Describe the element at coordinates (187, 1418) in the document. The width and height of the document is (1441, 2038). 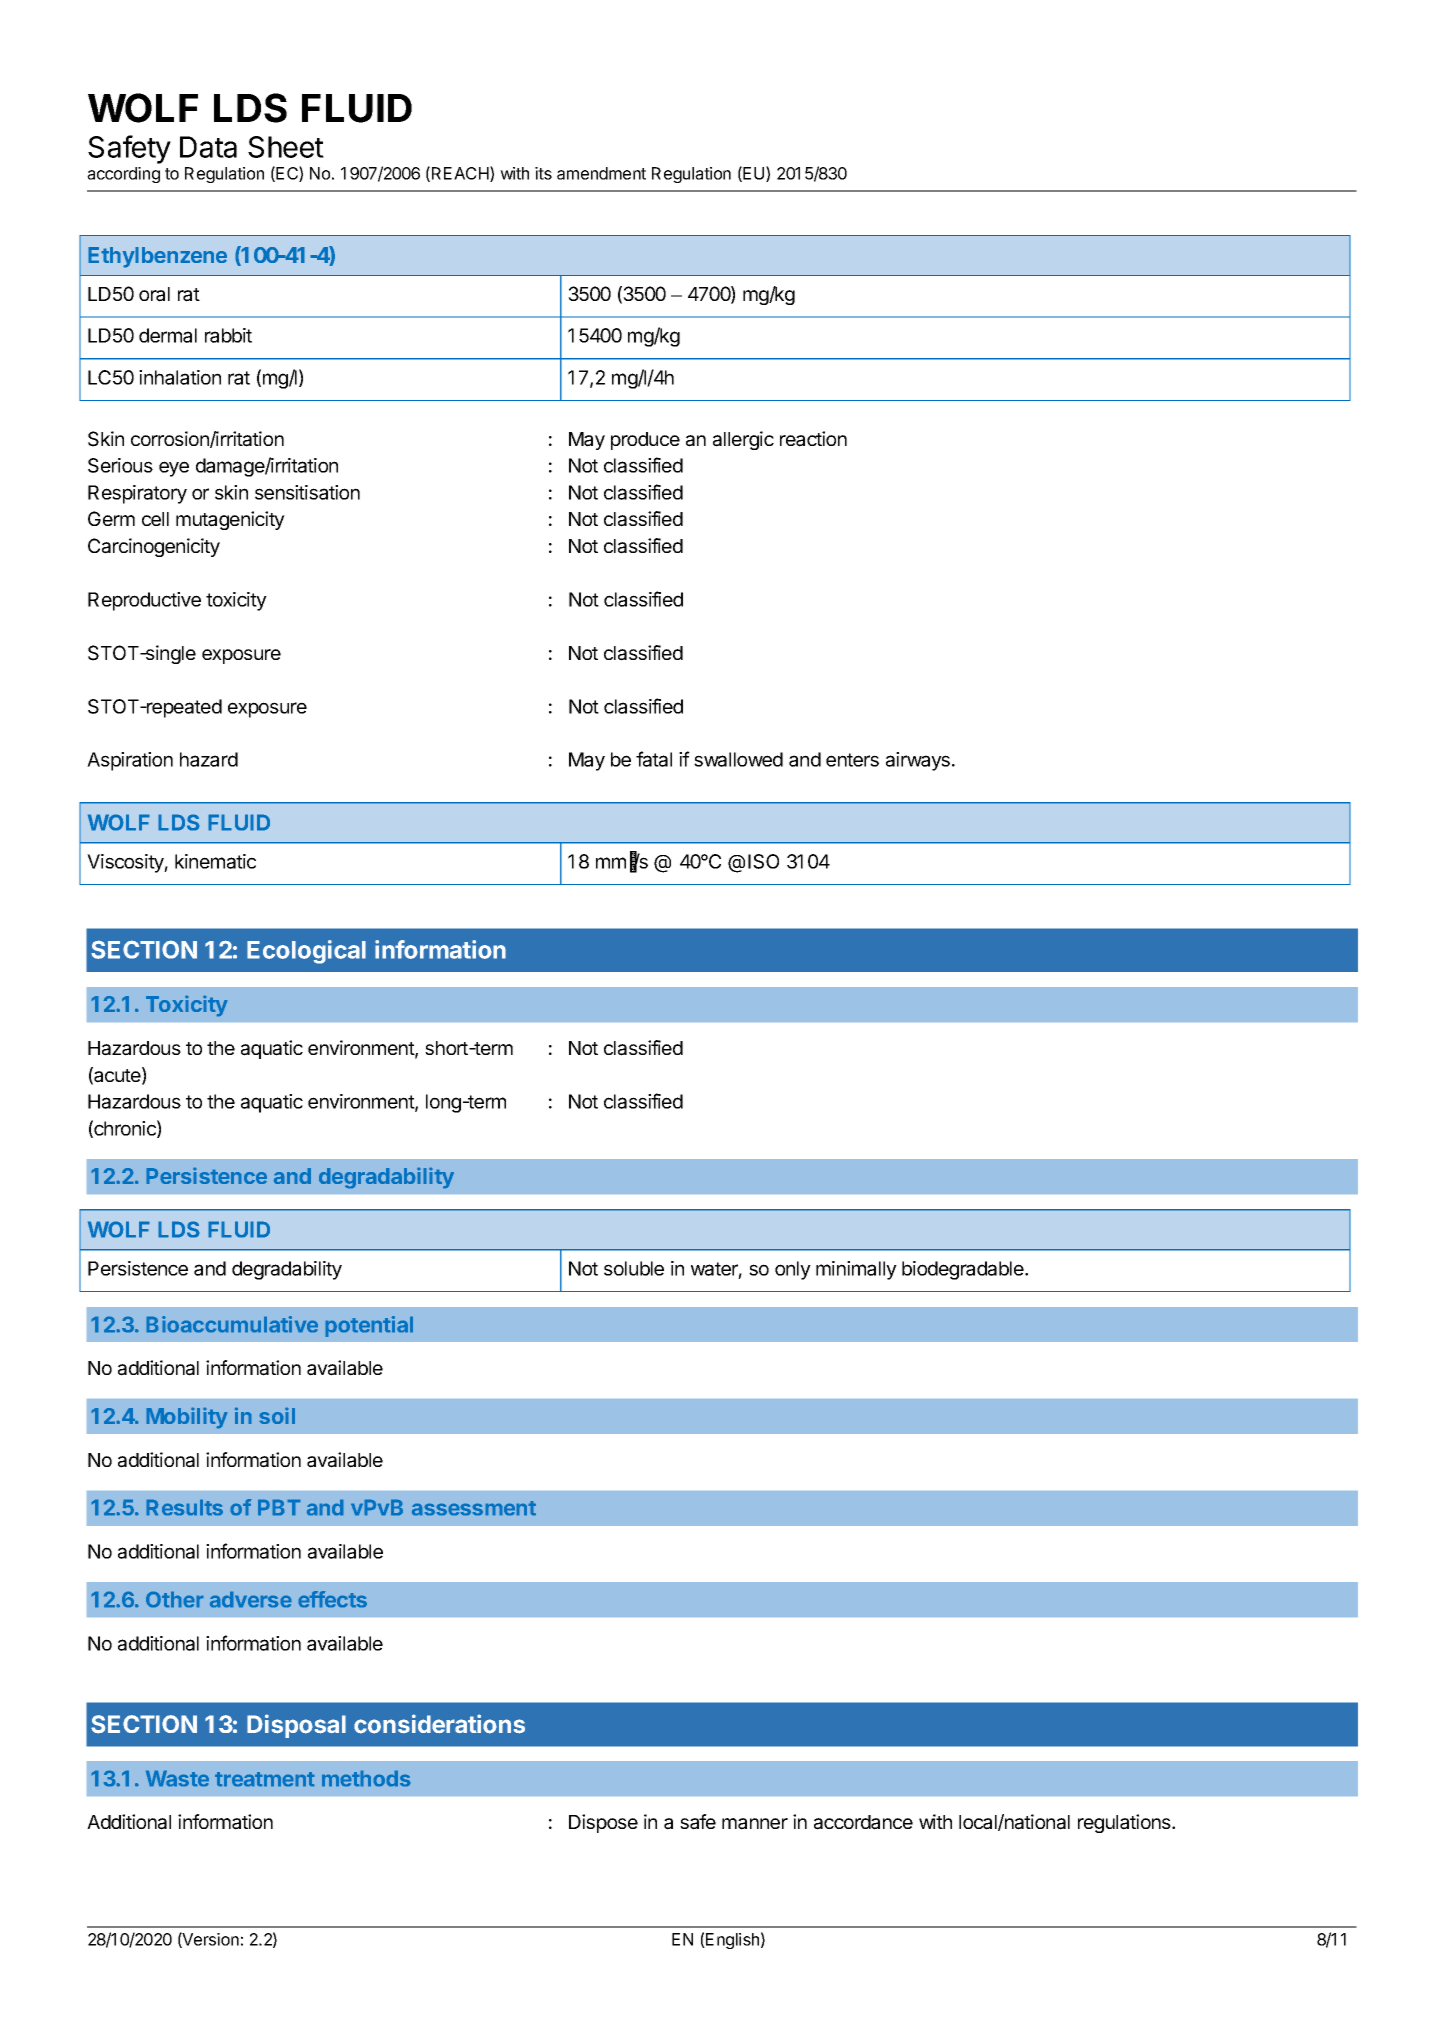
I see `Mobility` at that location.
